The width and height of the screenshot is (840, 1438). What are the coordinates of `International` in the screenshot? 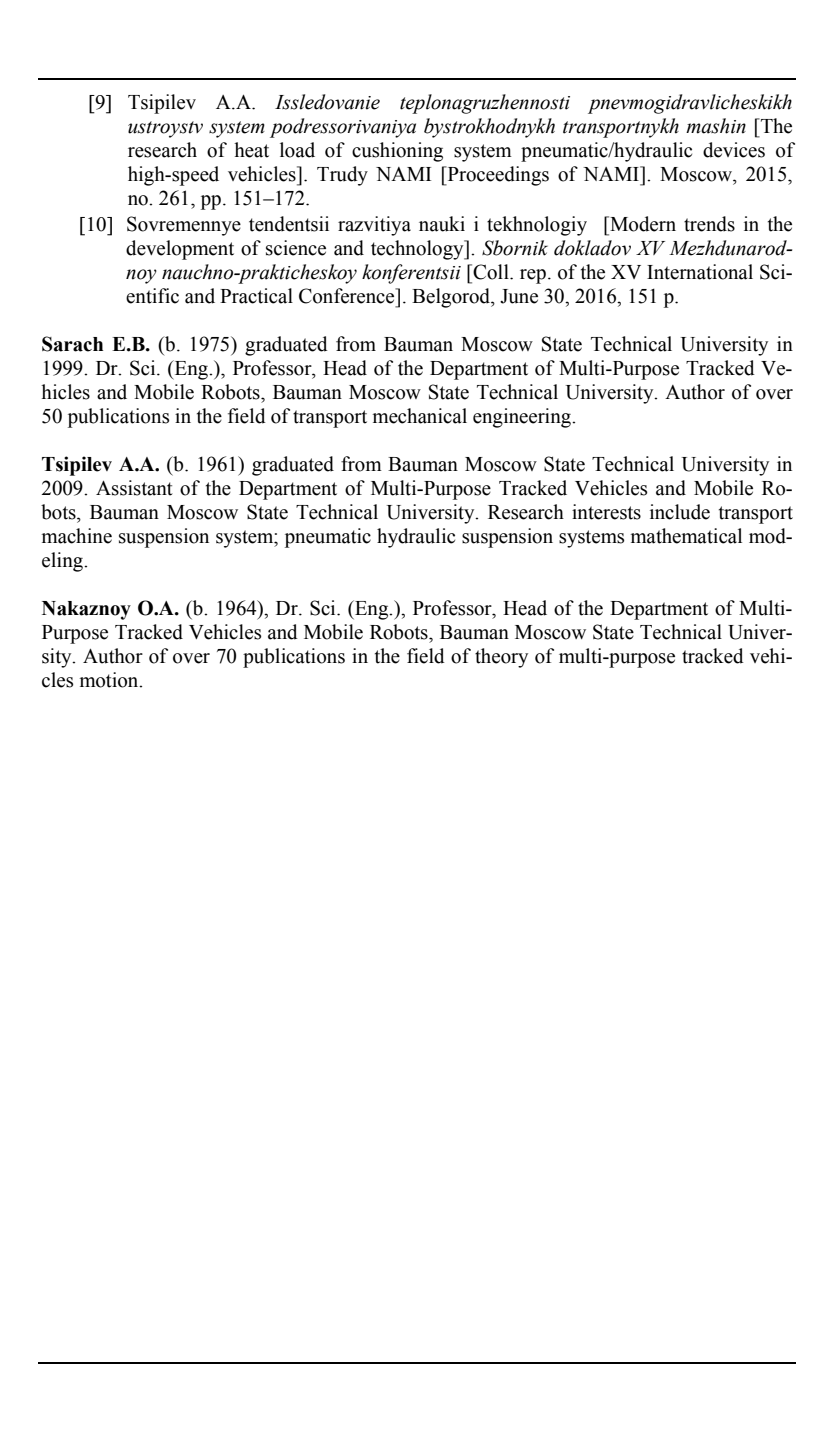 It's located at (700, 272).
